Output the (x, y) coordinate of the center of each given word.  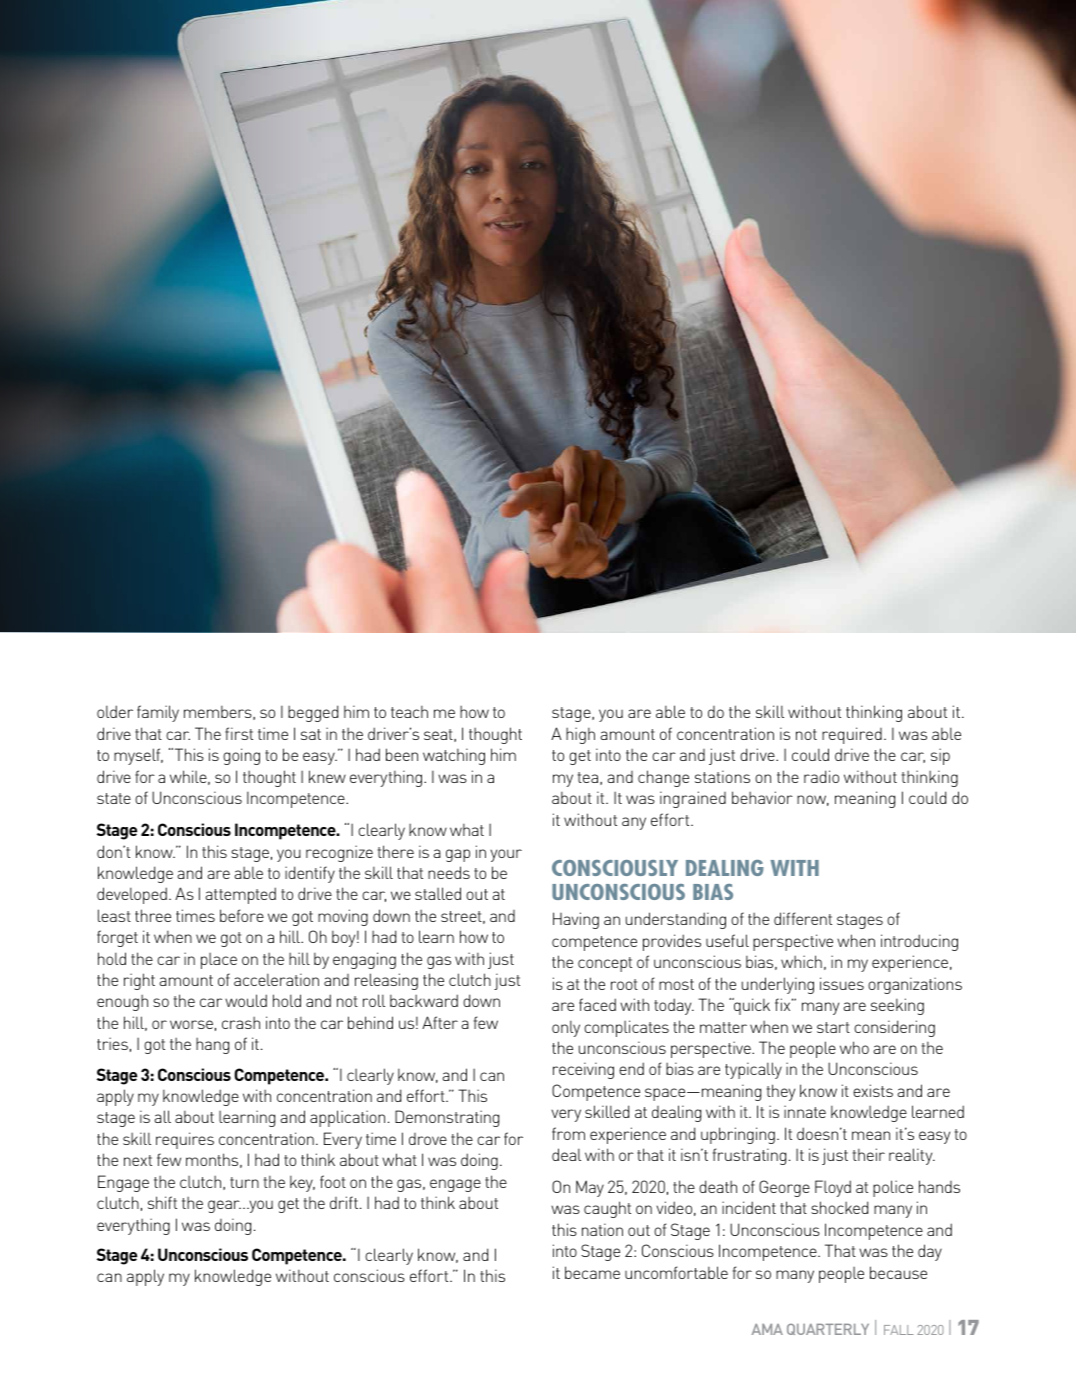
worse (191, 1024)
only (566, 1028)
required (852, 735)
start (833, 1027)
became (592, 1272)
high (580, 735)
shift (162, 1202)
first (239, 733)
